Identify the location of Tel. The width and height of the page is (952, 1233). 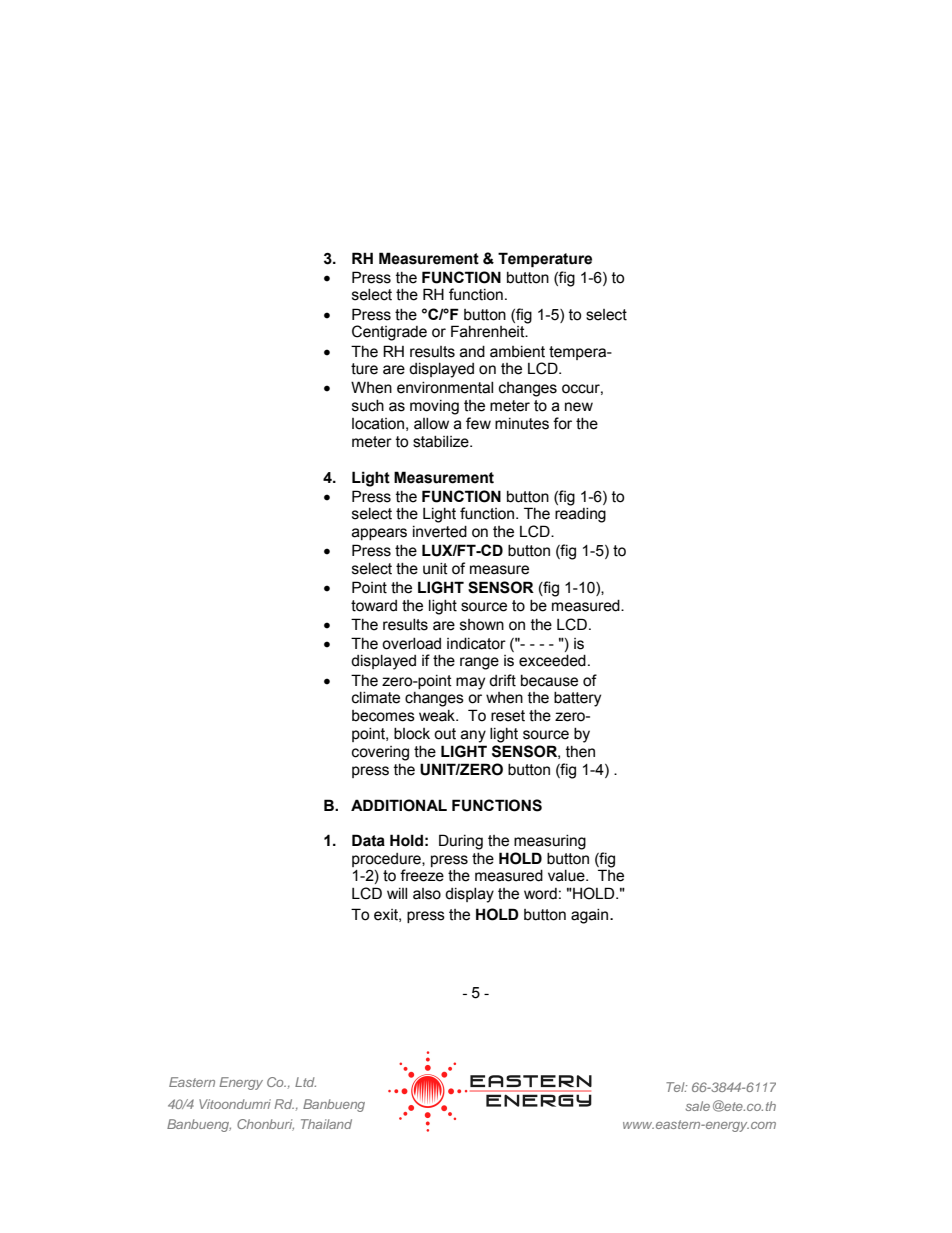
(676, 1087).
